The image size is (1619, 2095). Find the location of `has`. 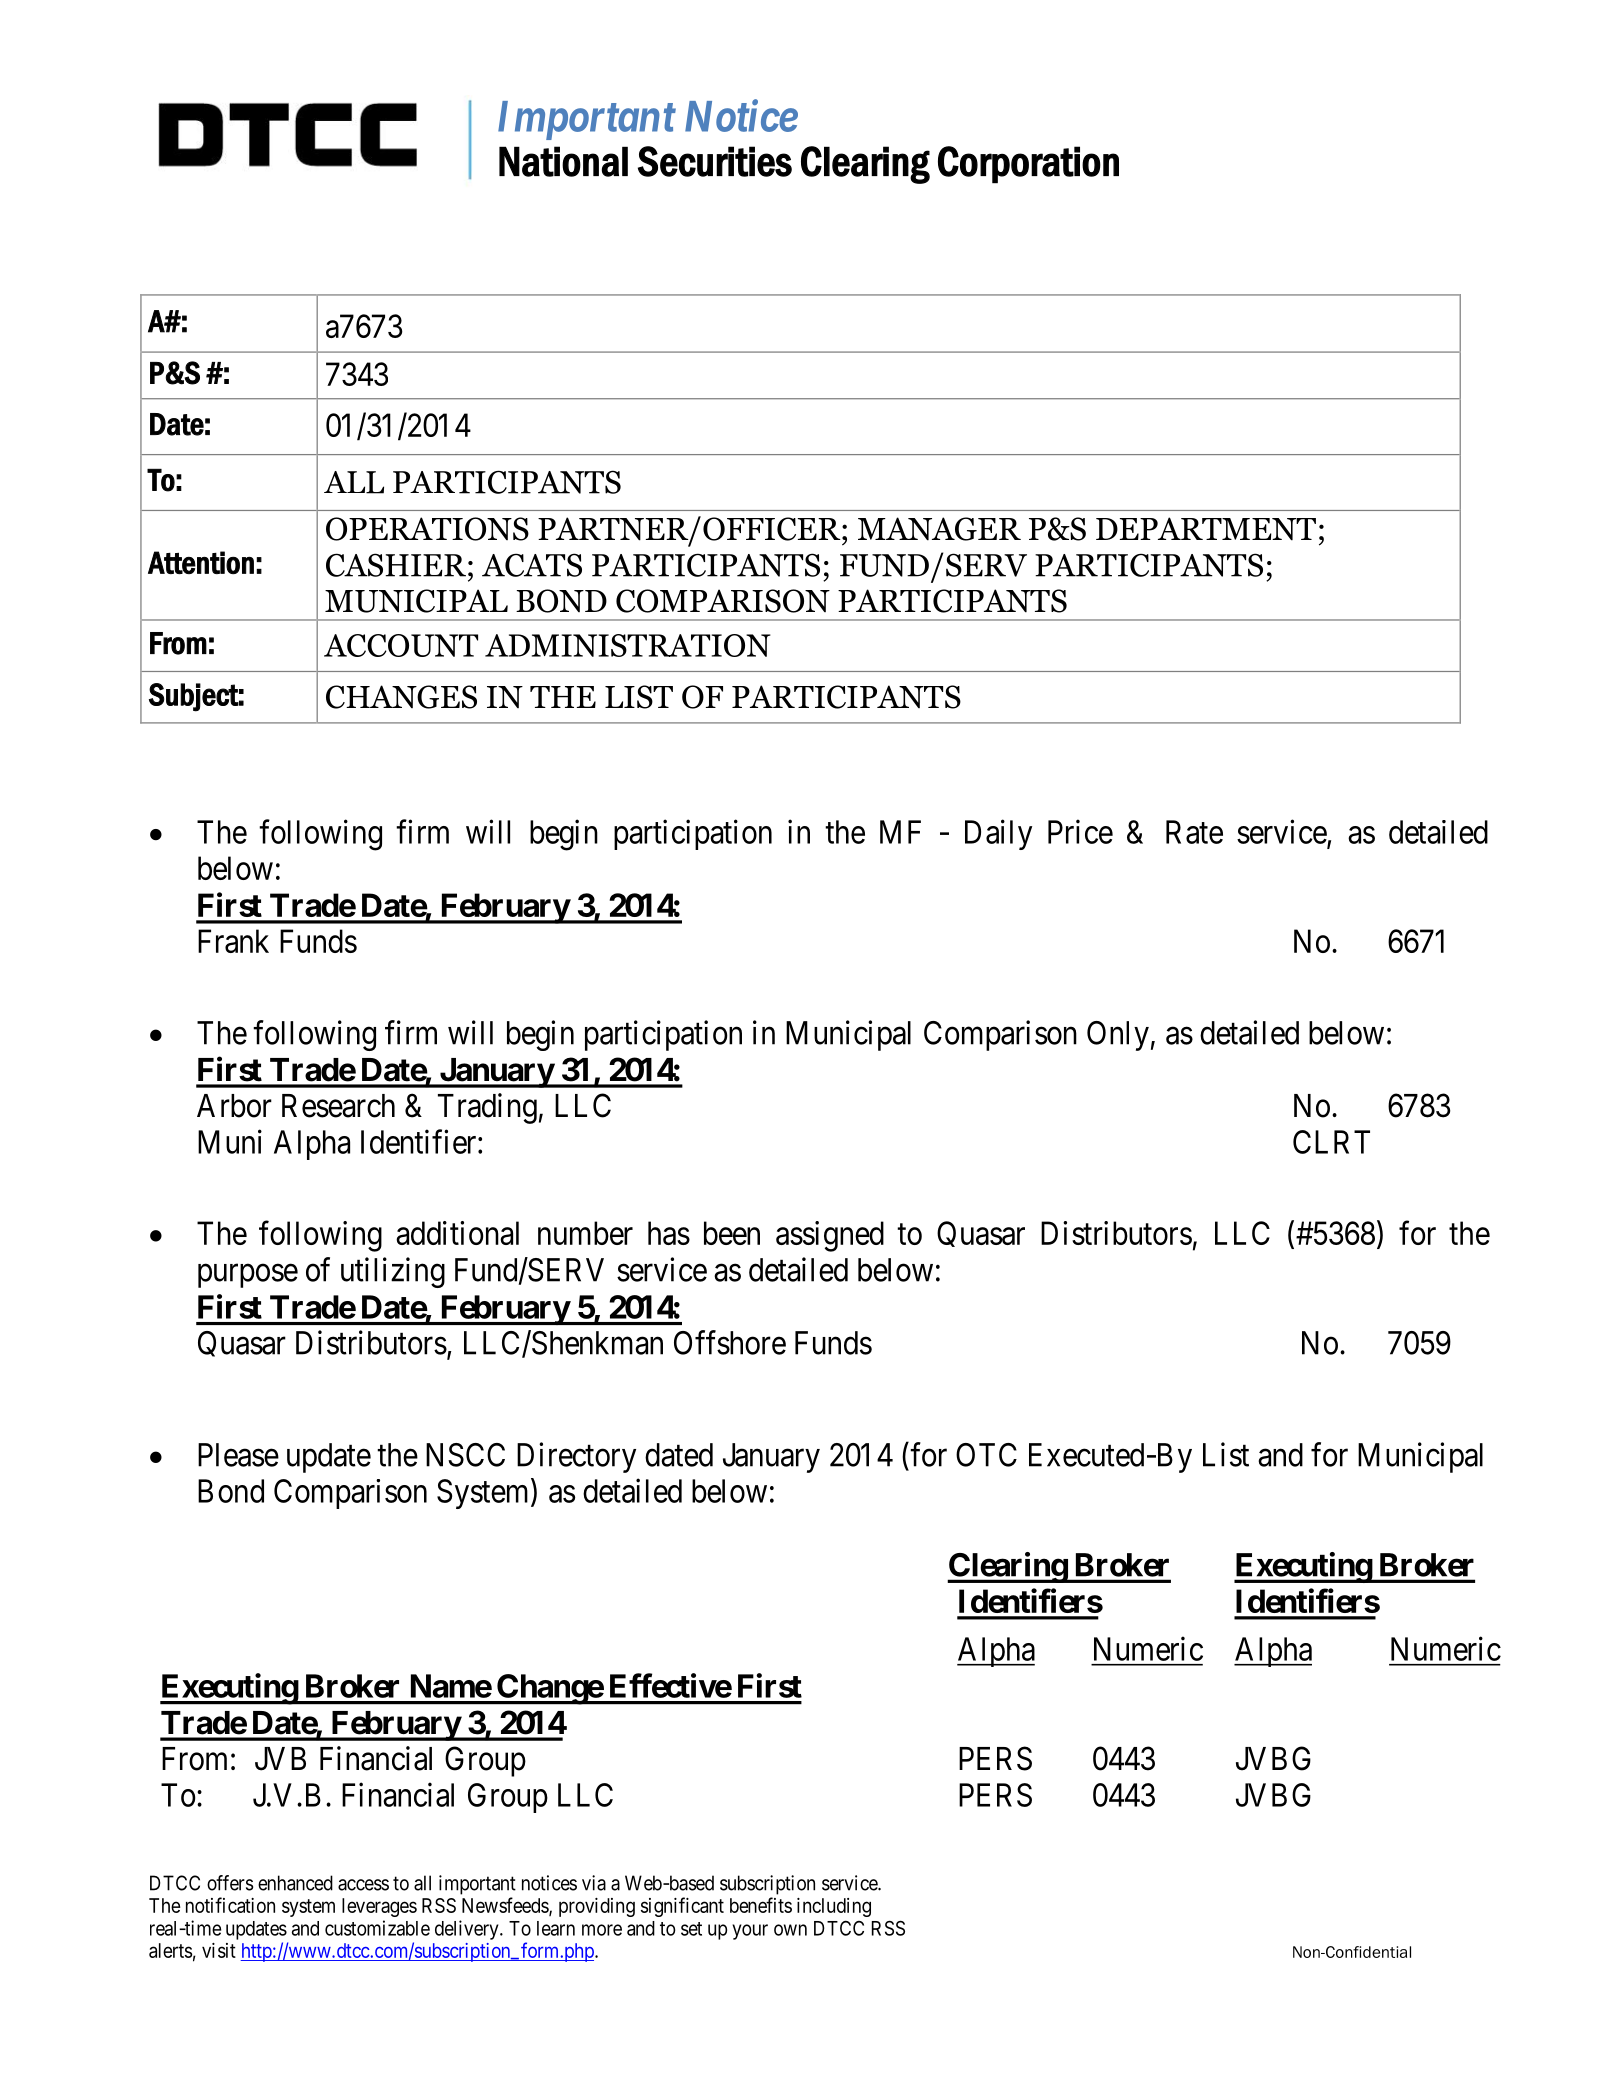

has is located at coordinates (669, 1233).
